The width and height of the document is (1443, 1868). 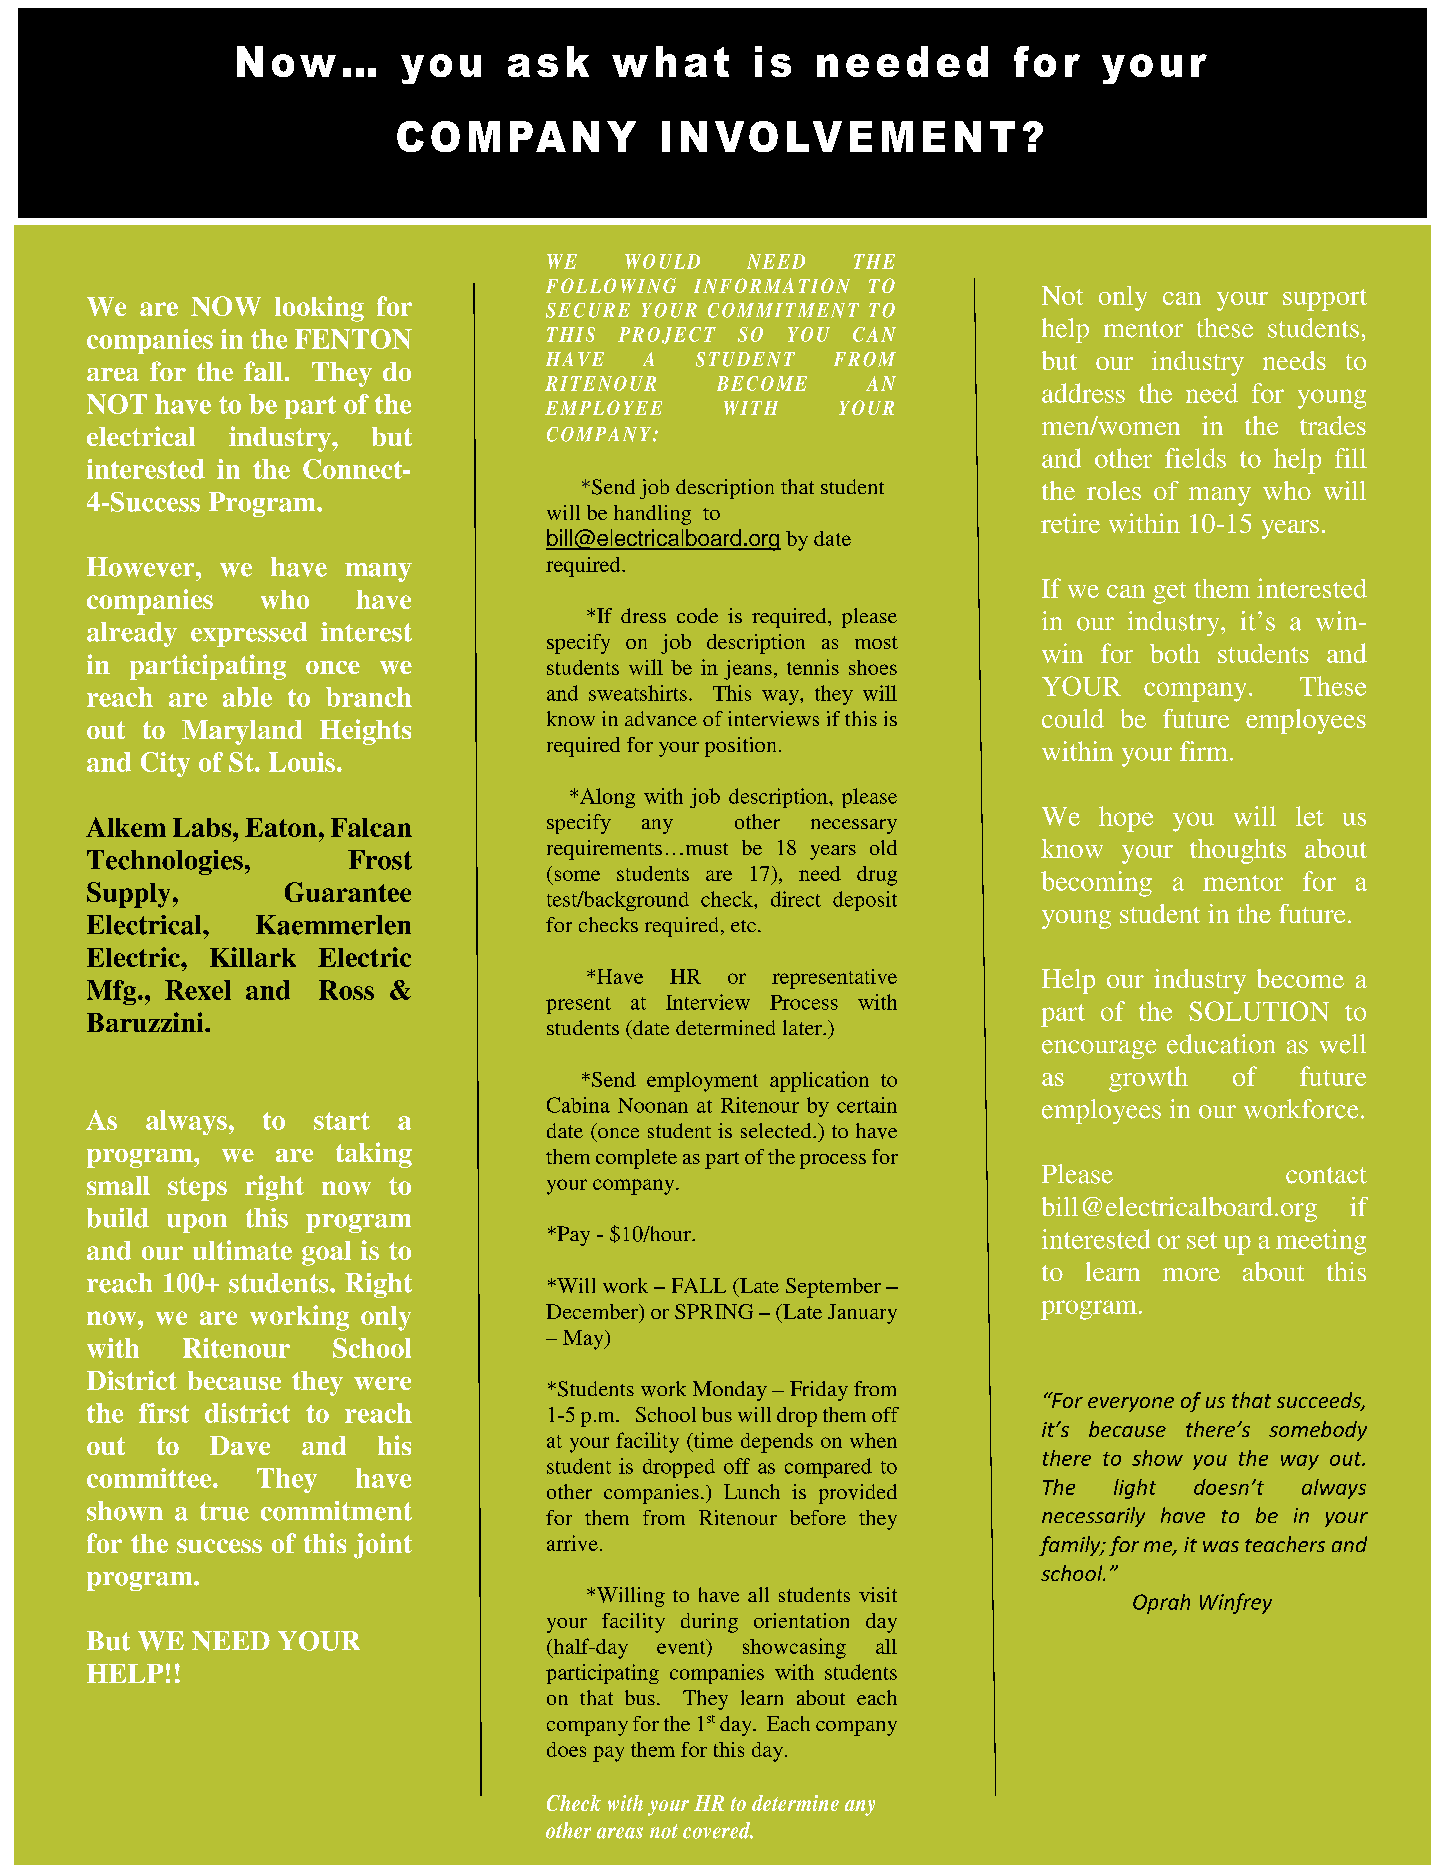 What do you see at coordinates (242, 1250) in the document?
I see `ultimate` at bounding box center [242, 1250].
